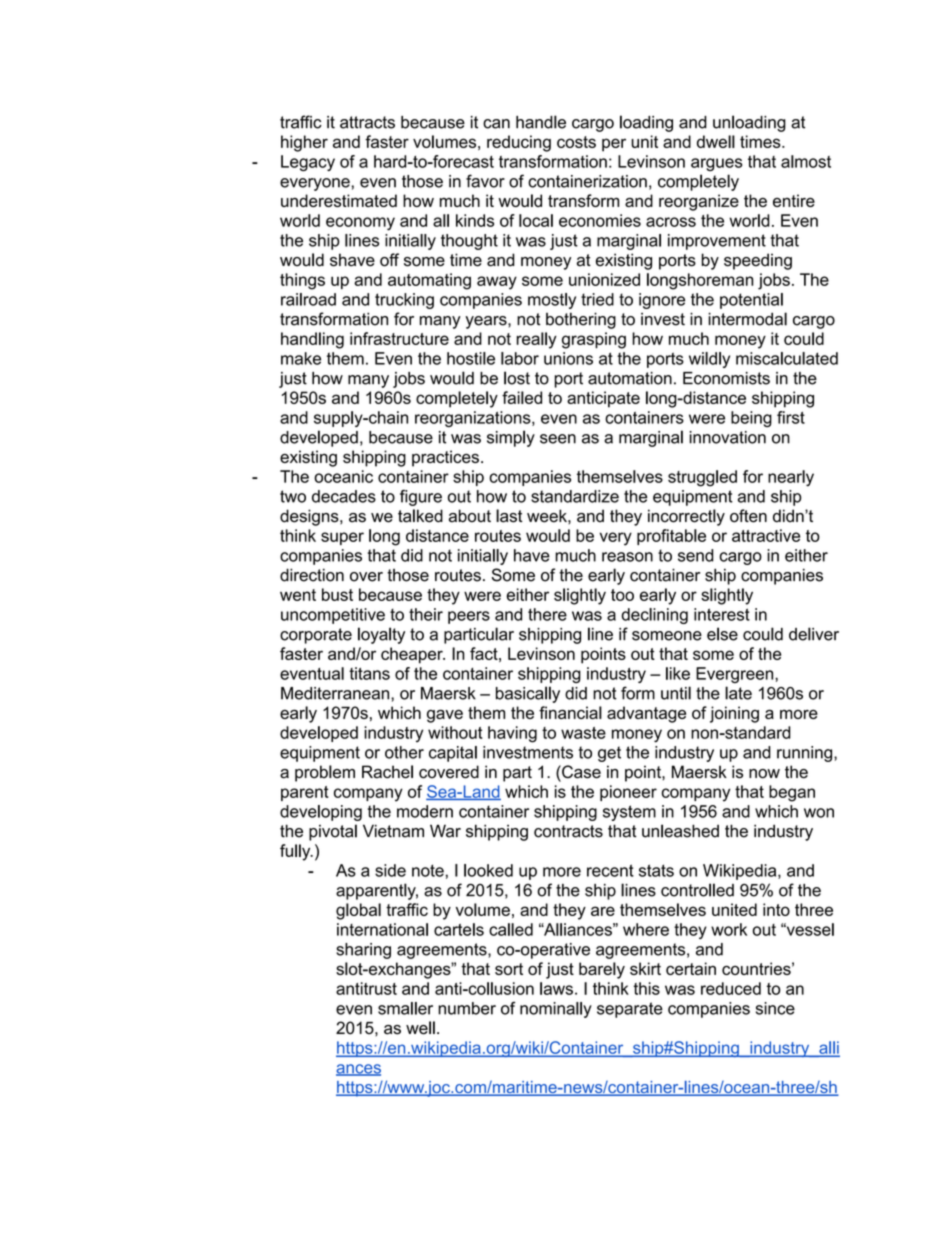  What do you see at coordinates (576, 142) in the screenshot?
I see `costs` at bounding box center [576, 142].
